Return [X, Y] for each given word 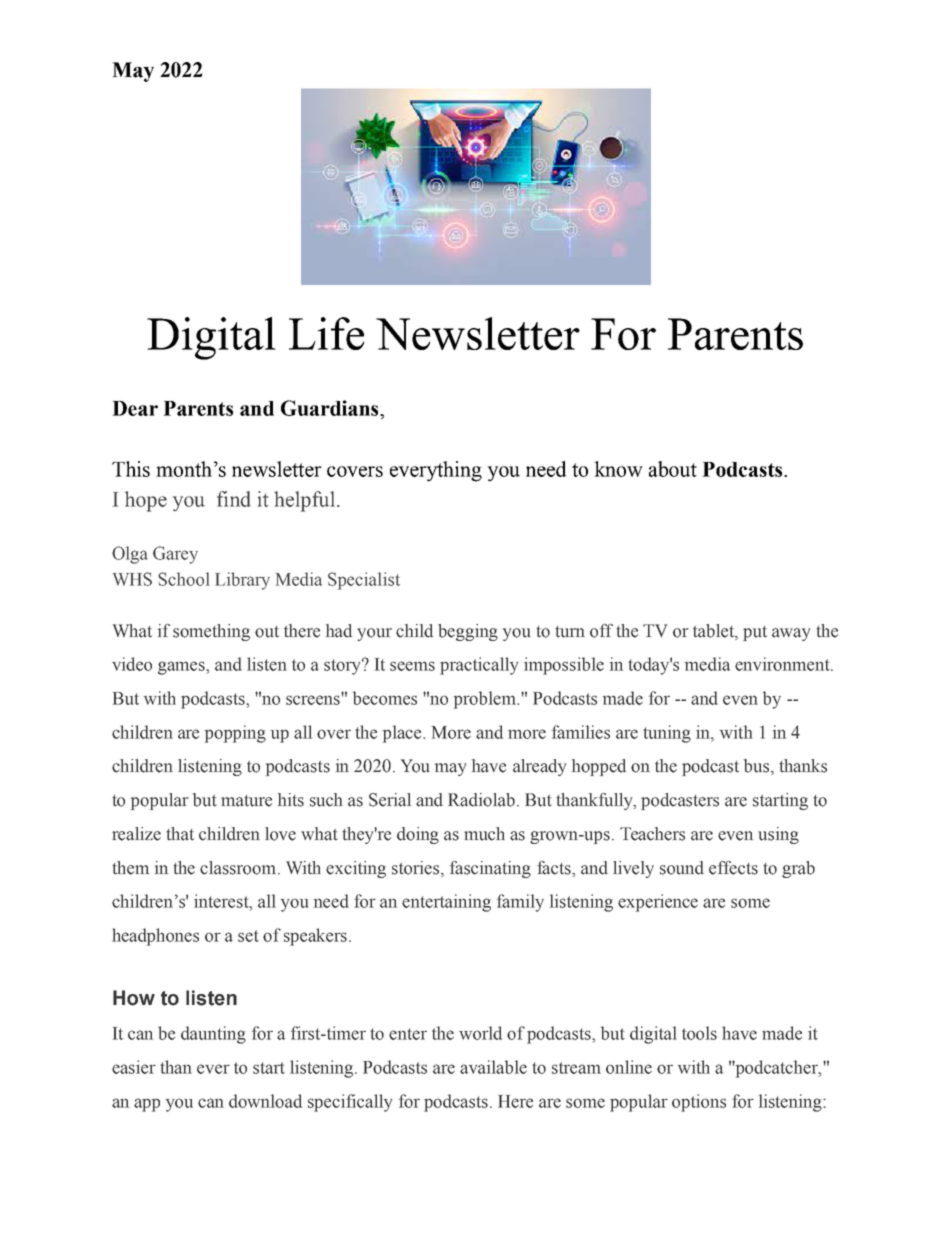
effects [733, 868]
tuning [667, 734]
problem [486, 700]
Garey [175, 555]
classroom [239, 868]
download [265, 1101]
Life [326, 333]
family [520, 903]
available [493, 1067]
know [618, 469]
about [673, 469]
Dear [135, 408]
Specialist [364, 581]
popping [235, 734]
